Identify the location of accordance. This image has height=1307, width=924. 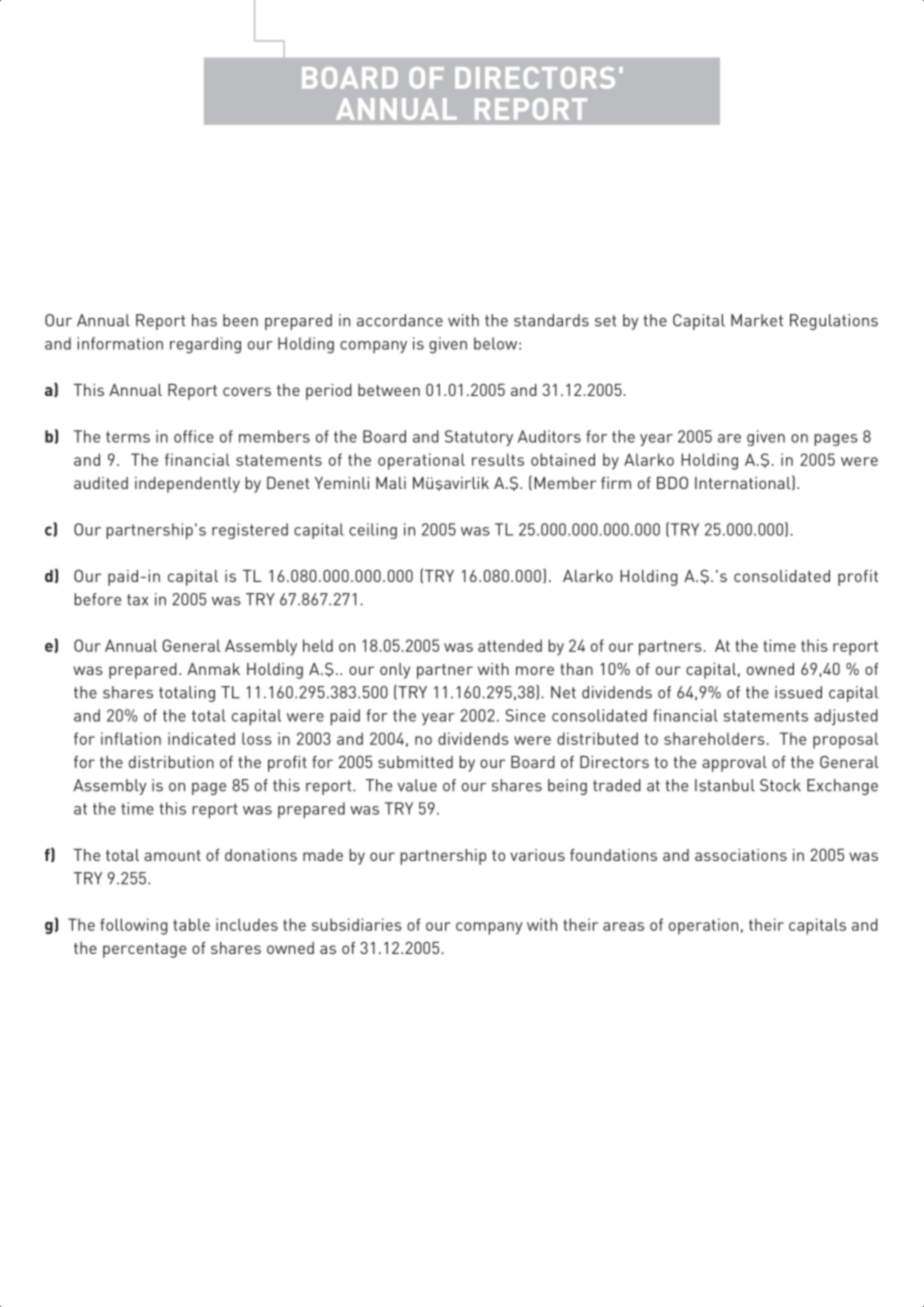
(400, 320).
